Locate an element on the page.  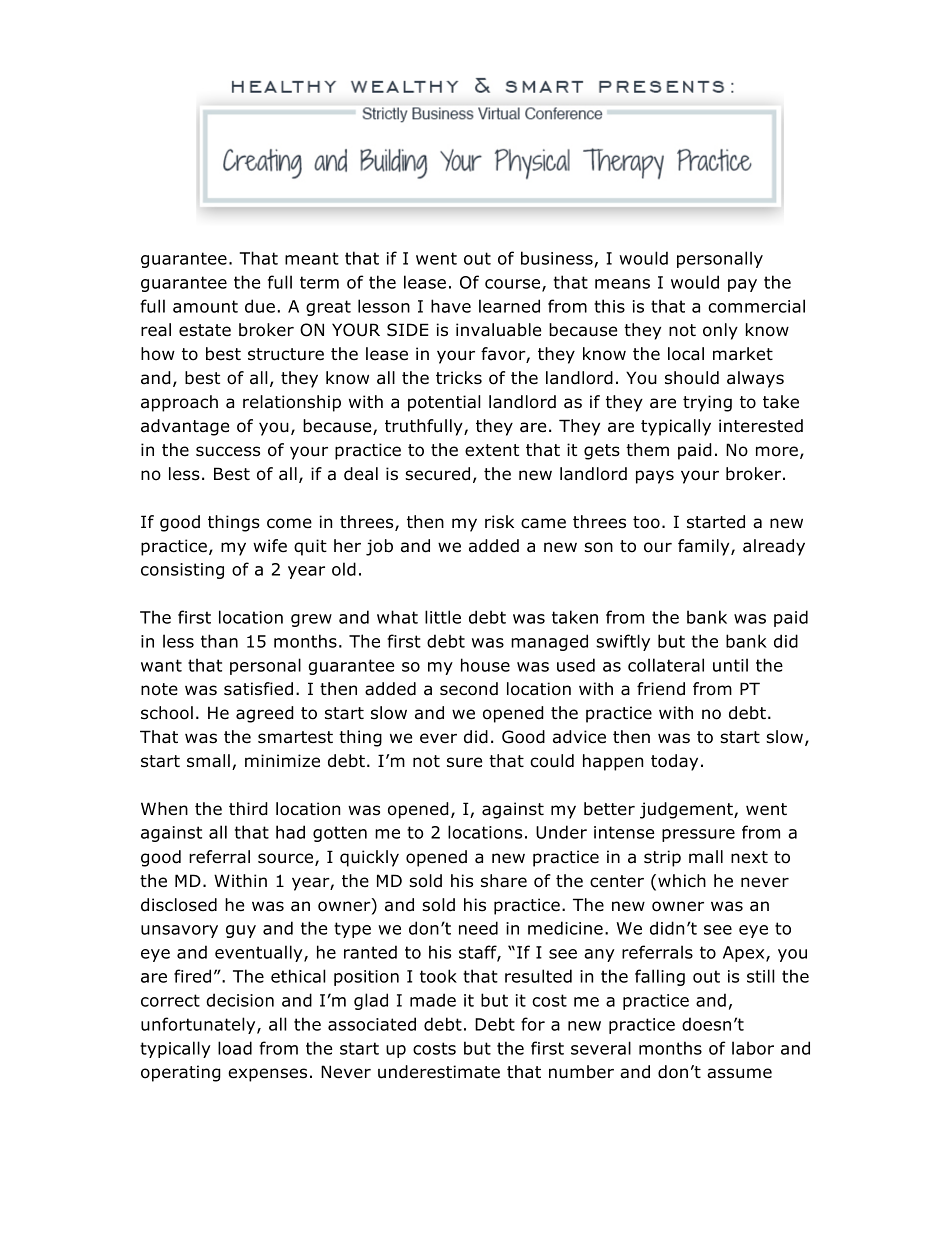
trying is located at coordinates (707, 403).
